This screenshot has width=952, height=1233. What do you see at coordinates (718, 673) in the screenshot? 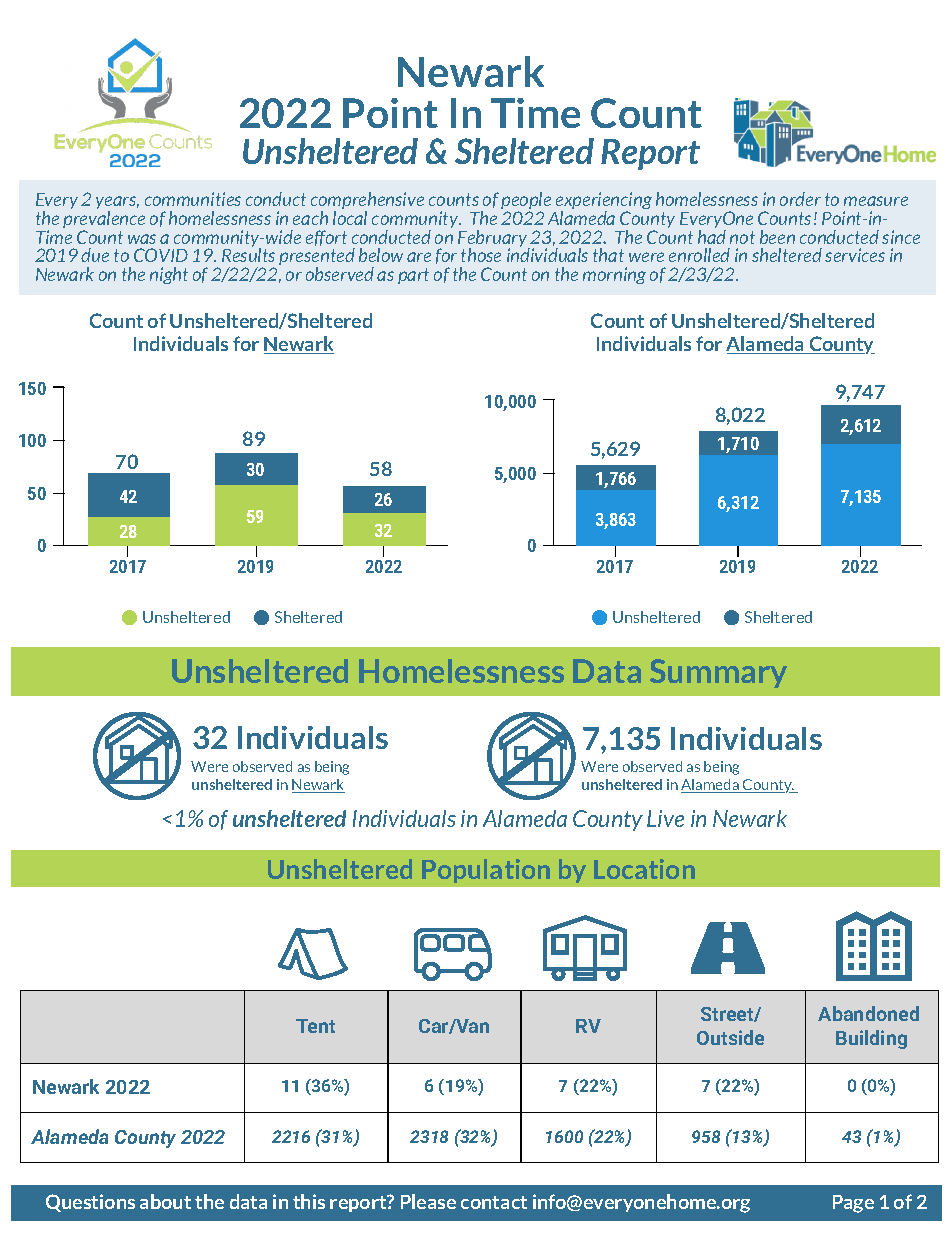
I see `Summary` at bounding box center [718, 673].
